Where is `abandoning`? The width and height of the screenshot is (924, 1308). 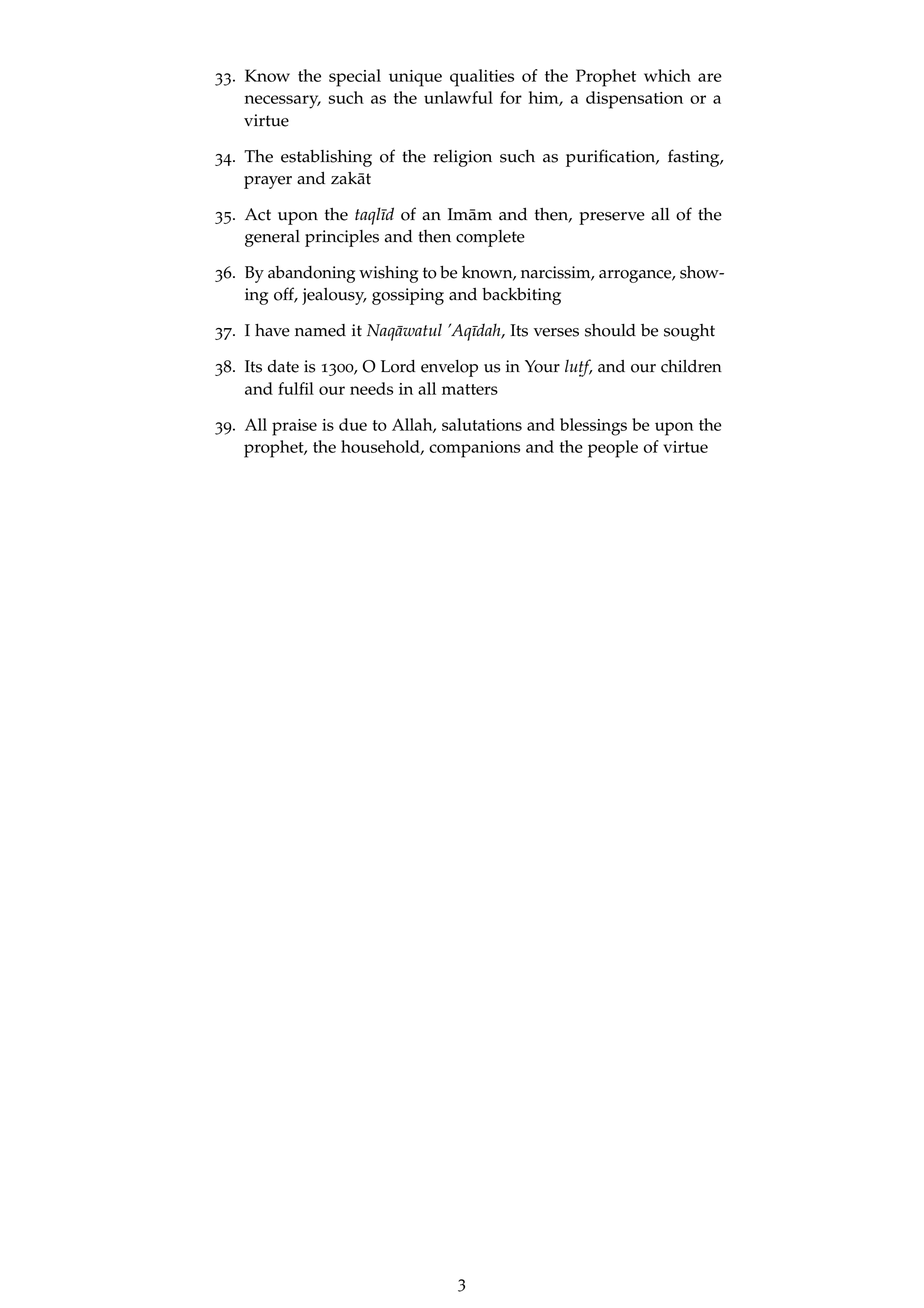 abandoning is located at coordinates (311, 274).
